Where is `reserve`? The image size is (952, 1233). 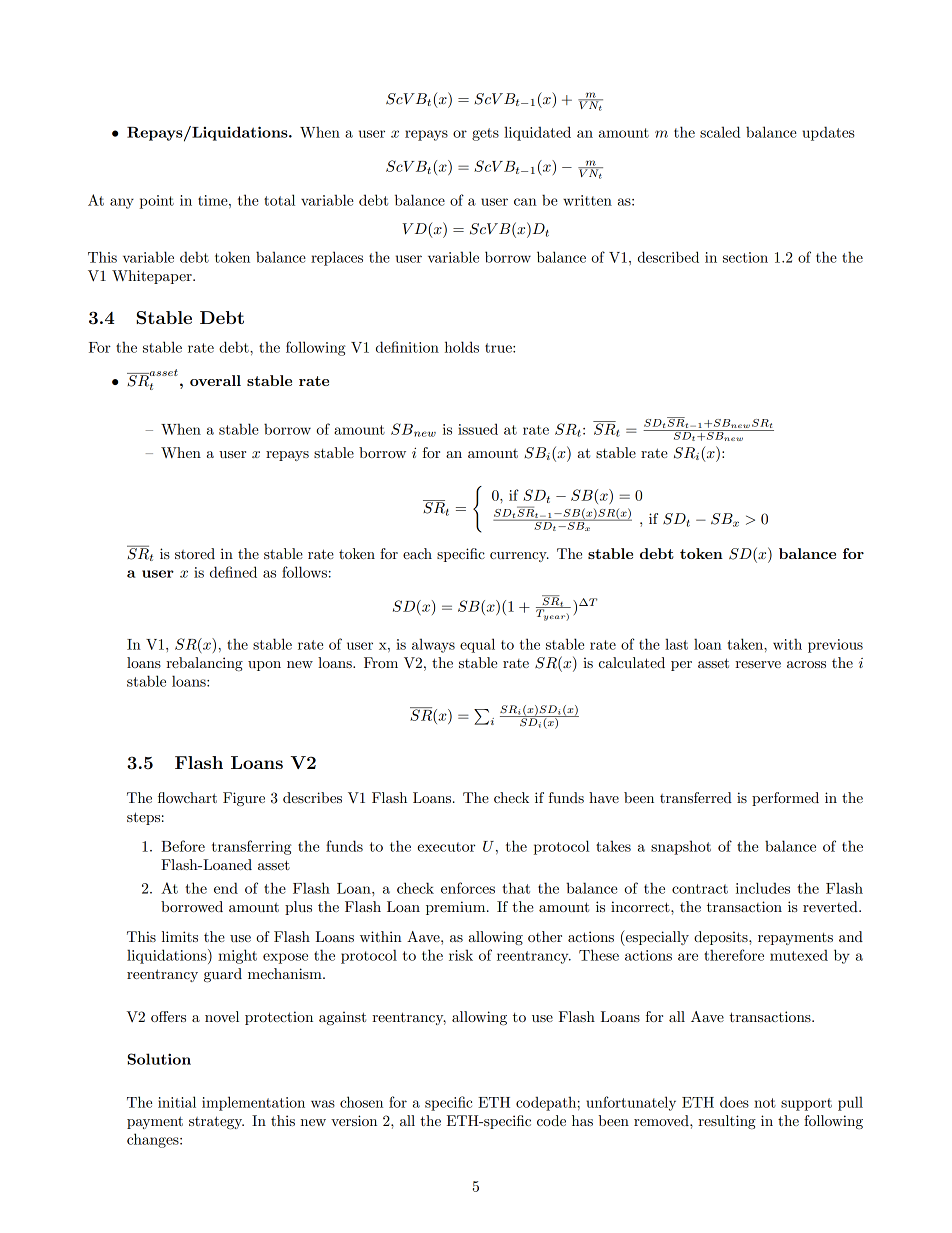 reserve is located at coordinates (758, 664).
